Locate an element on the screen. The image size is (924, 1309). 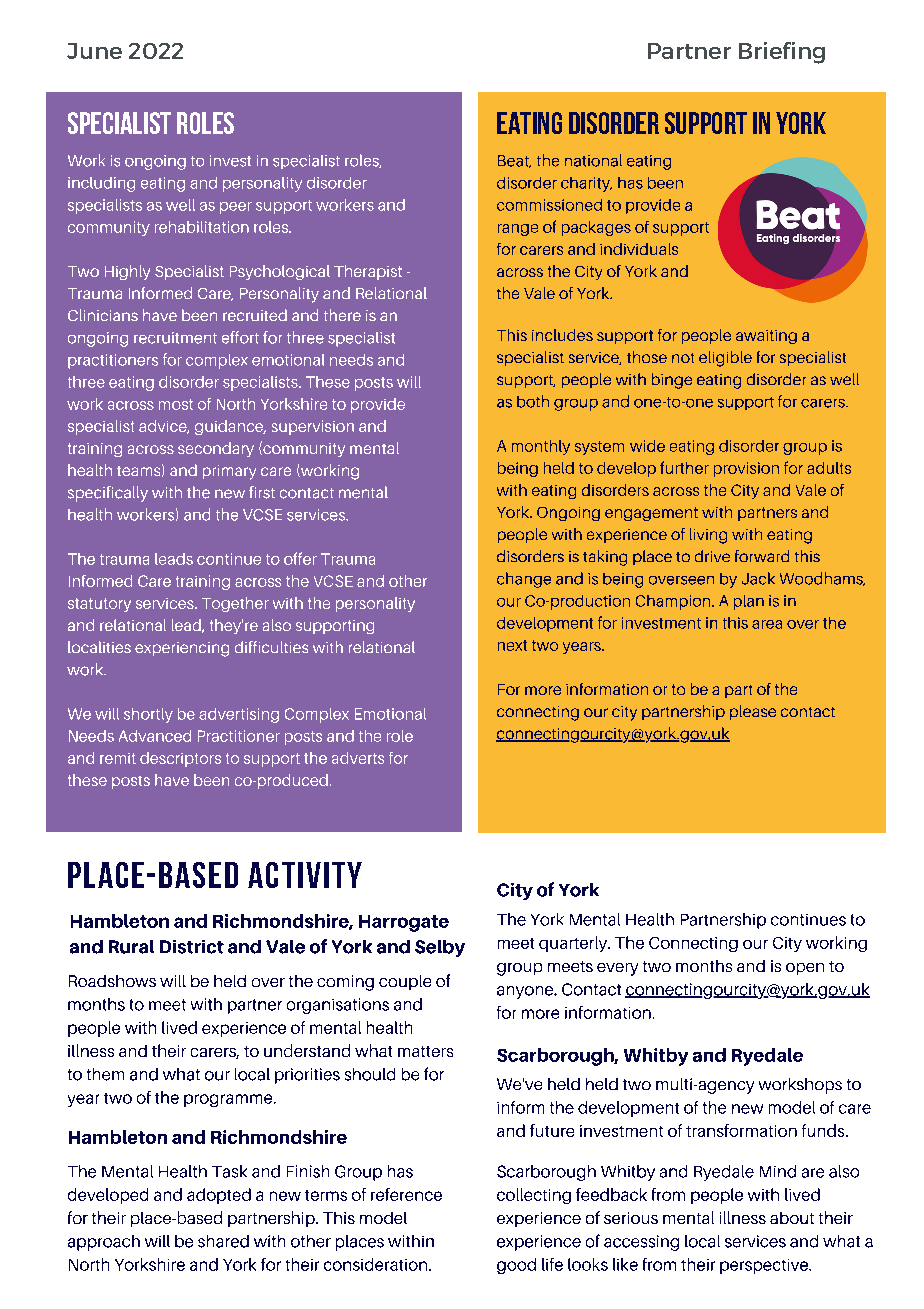
good is located at coordinates (516, 1266).
